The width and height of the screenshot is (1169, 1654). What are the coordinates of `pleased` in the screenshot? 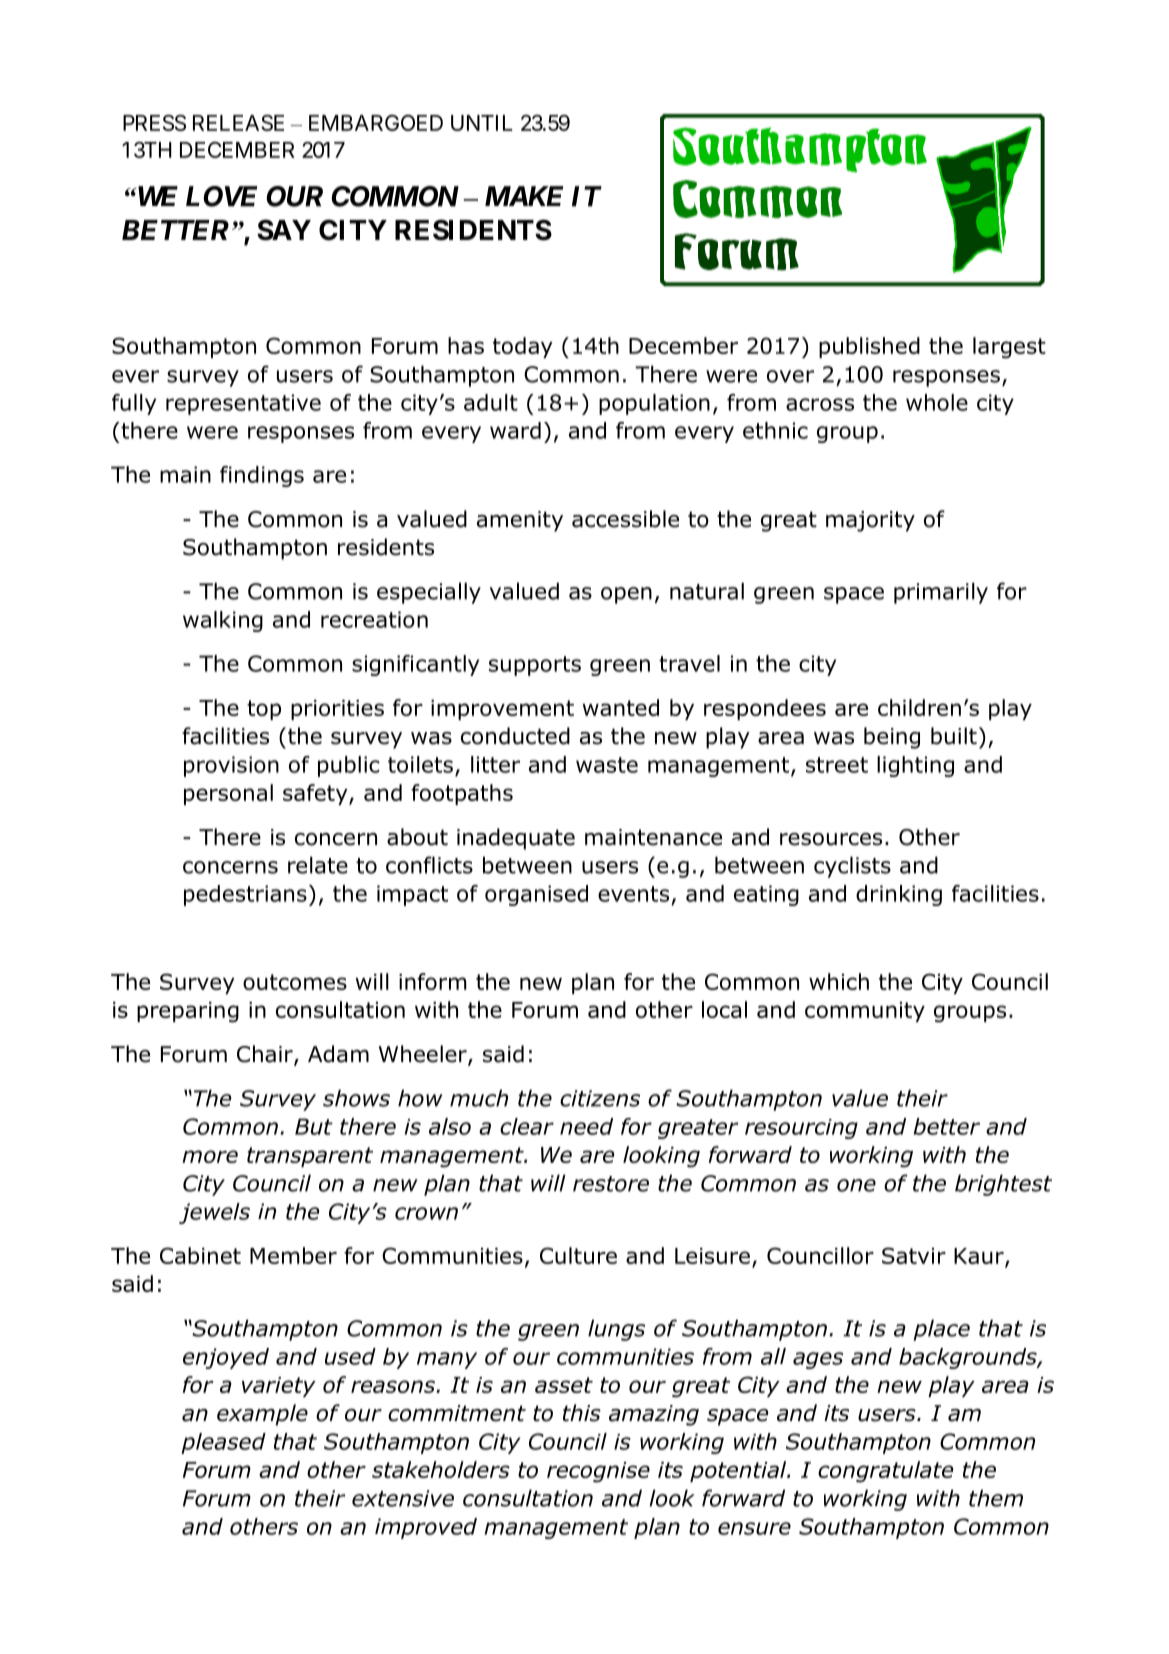 It's located at (223, 1443).
